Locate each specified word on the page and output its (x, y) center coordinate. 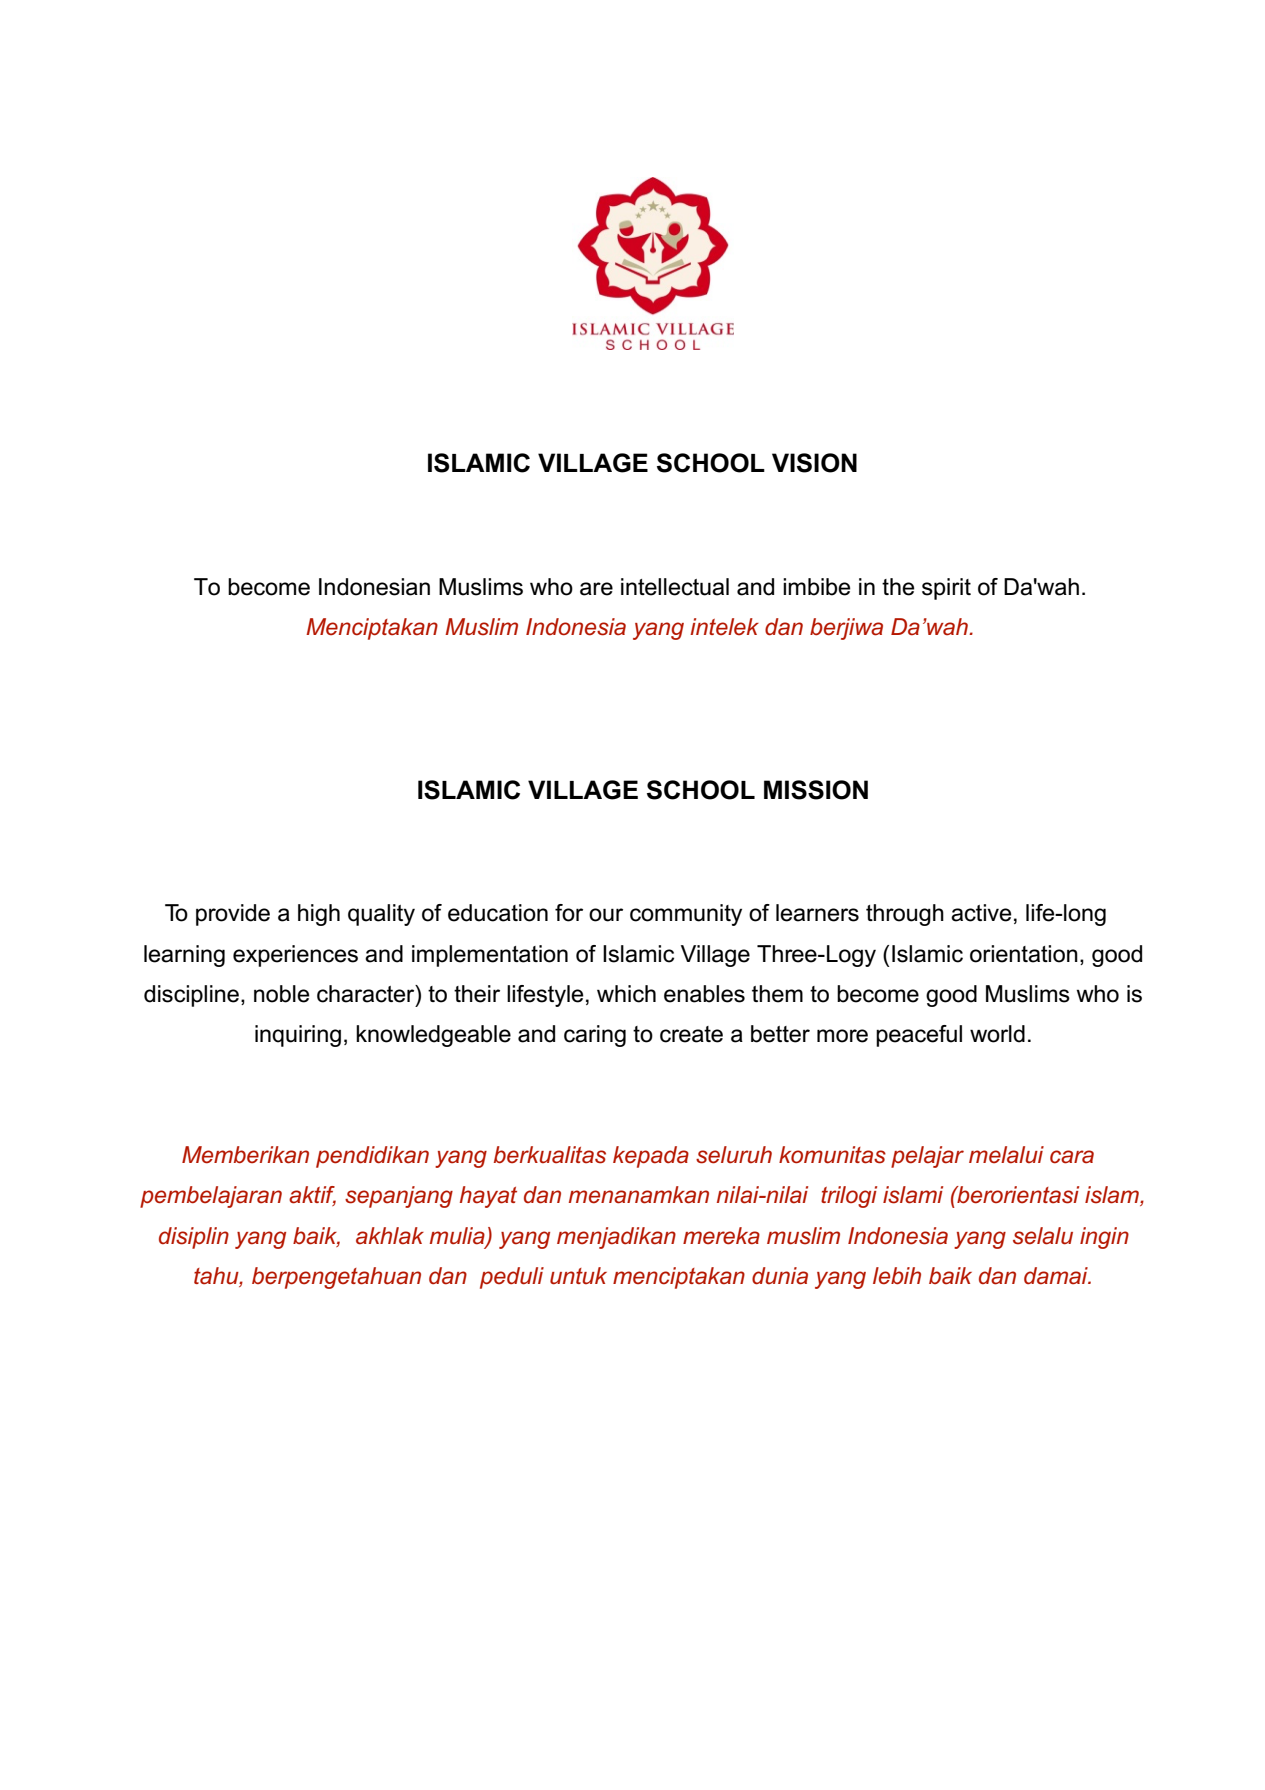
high (319, 915)
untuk (578, 1276)
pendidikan (372, 1157)
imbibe (816, 587)
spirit (946, 589)
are (596, 589)
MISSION (816, 790)
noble (281, 994)
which (626, 994)
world (997, 1034)
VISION (814, 463)
